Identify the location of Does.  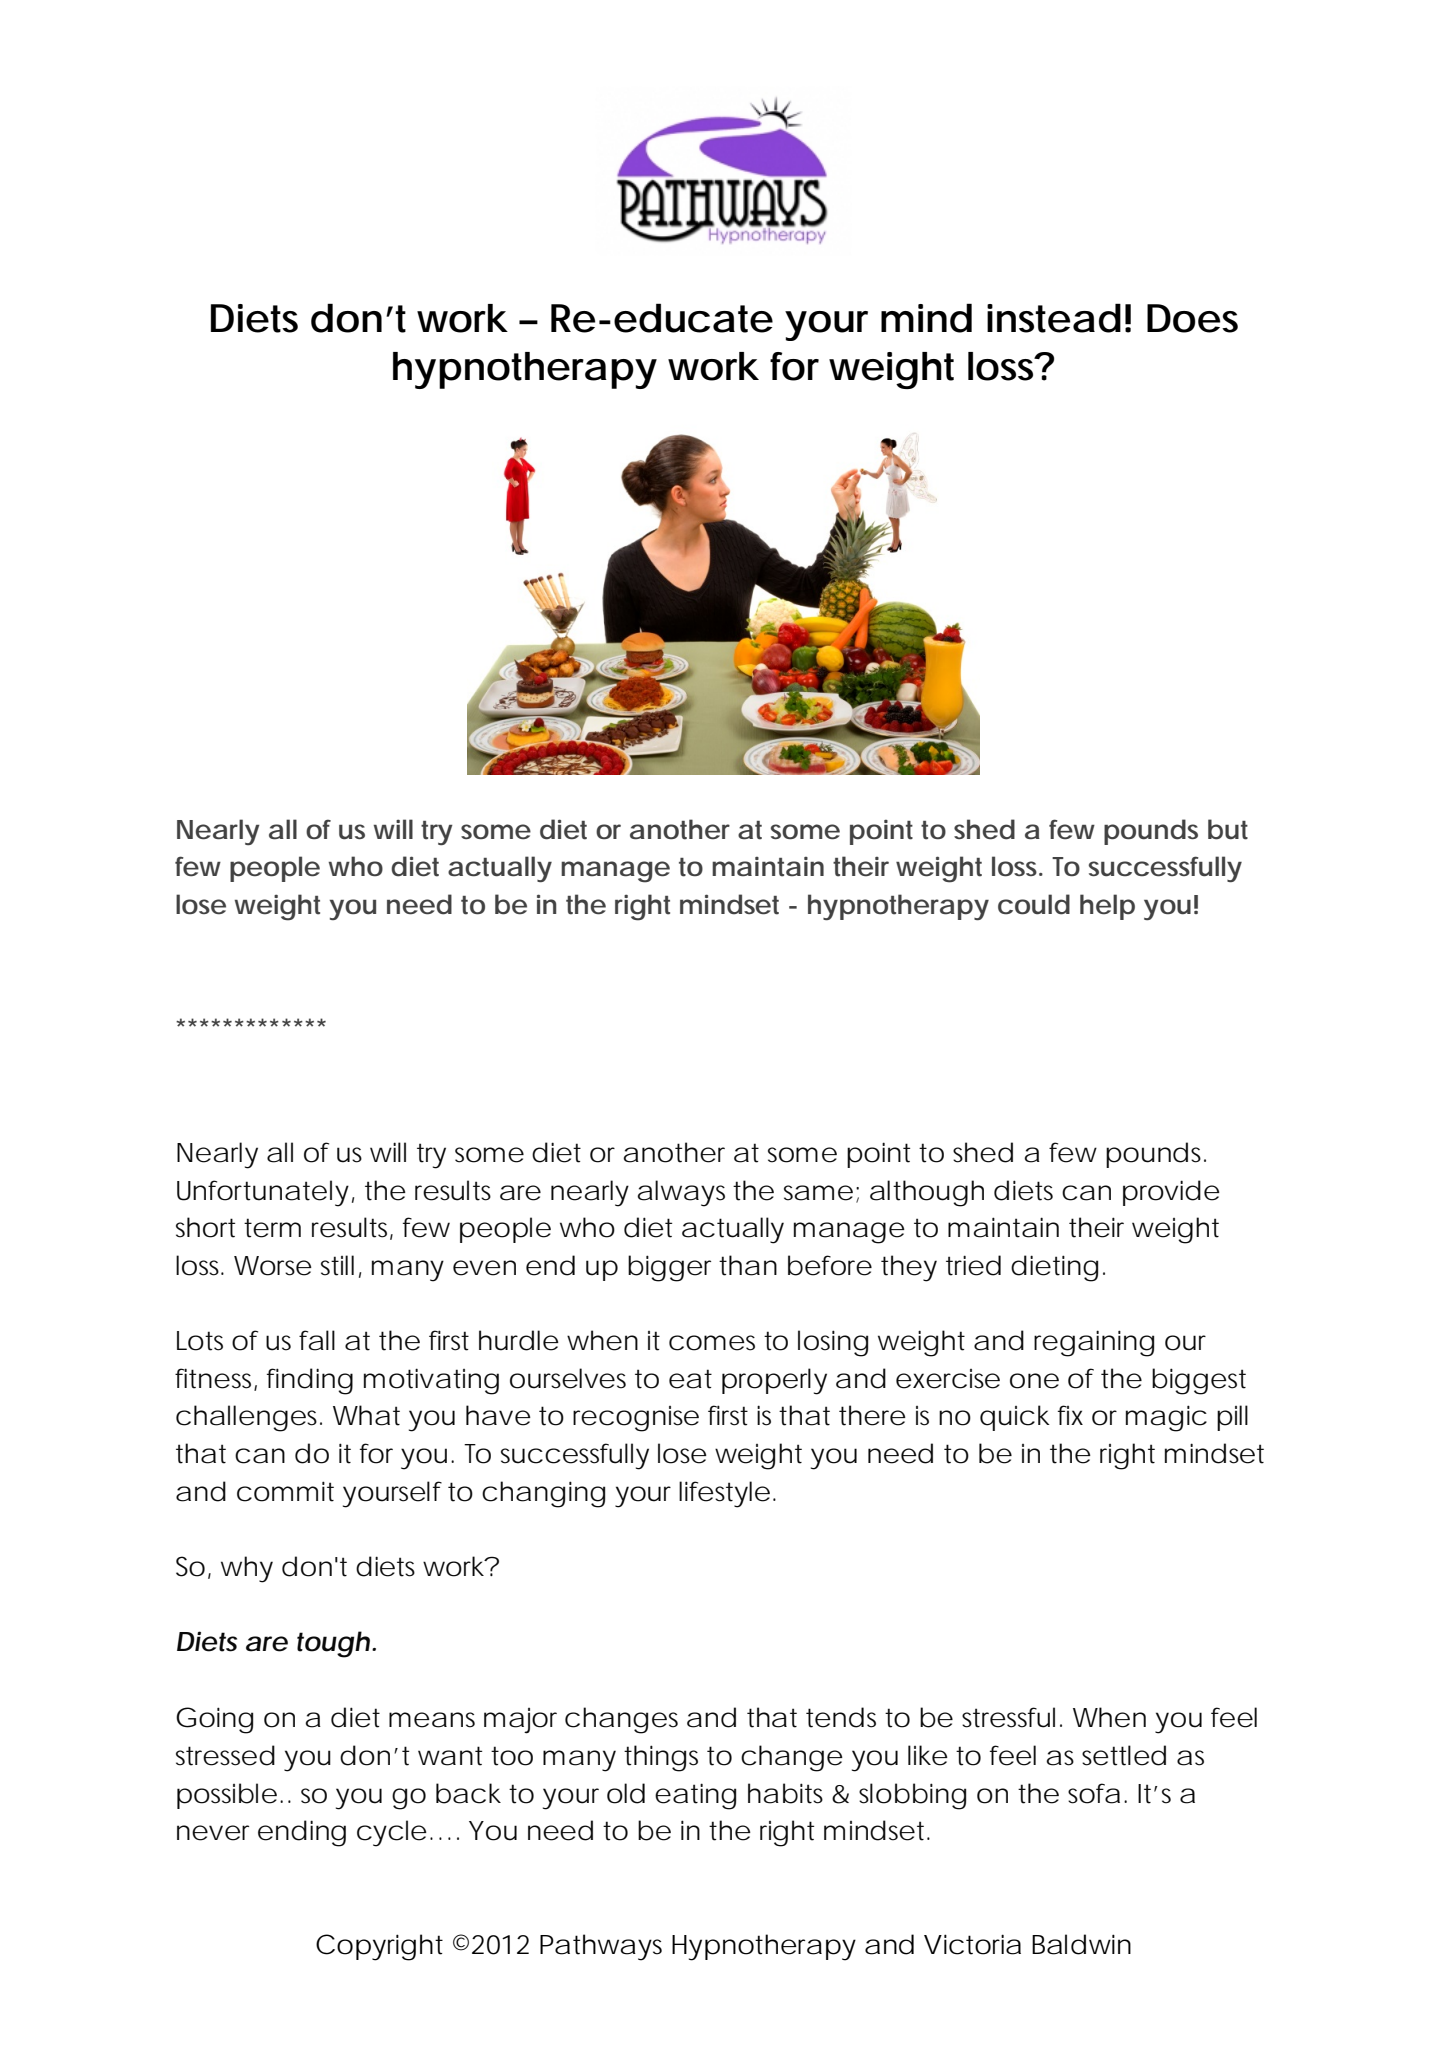
(1192, 318).
